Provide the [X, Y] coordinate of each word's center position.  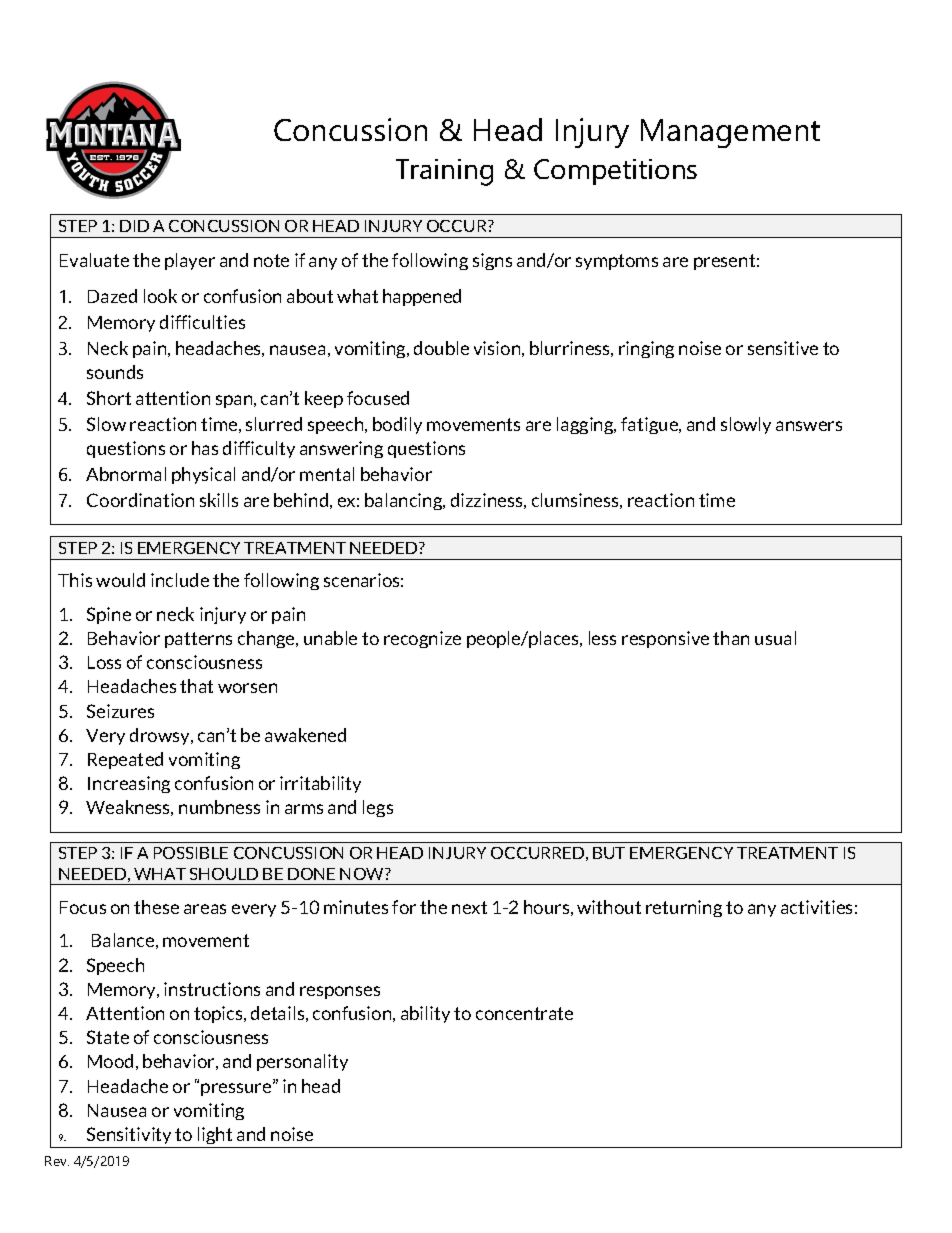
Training [444, 172]
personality [302, 1062]
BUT [609, 853]
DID [134, 226]
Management [730, 133]
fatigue [651, 425]
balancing [405, 501]
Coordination [140, 500]
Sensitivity [129, 1135]
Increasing [129, 784]
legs [378, 808]
